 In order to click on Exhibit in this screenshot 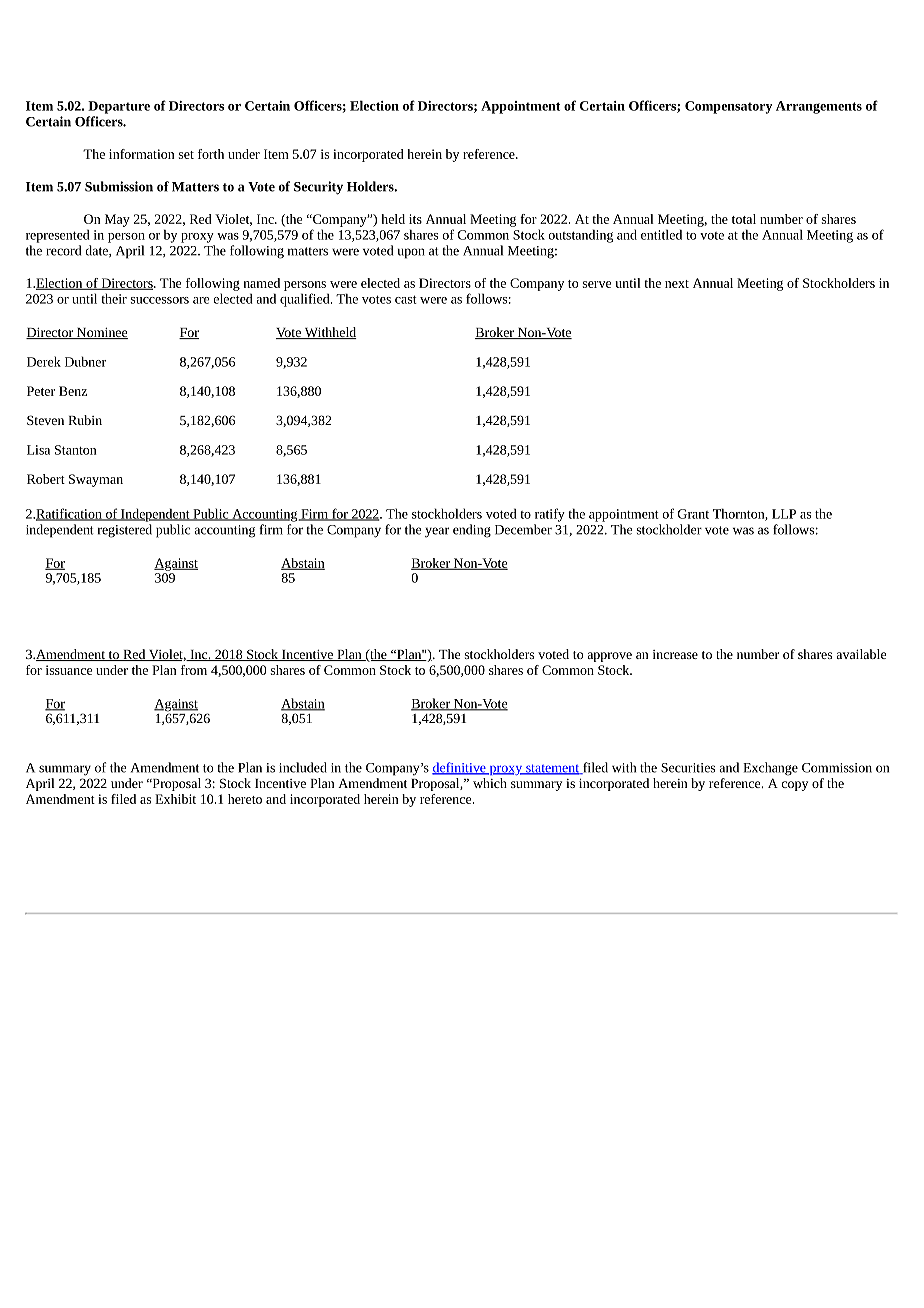, I will do `click(175, 799)`.
